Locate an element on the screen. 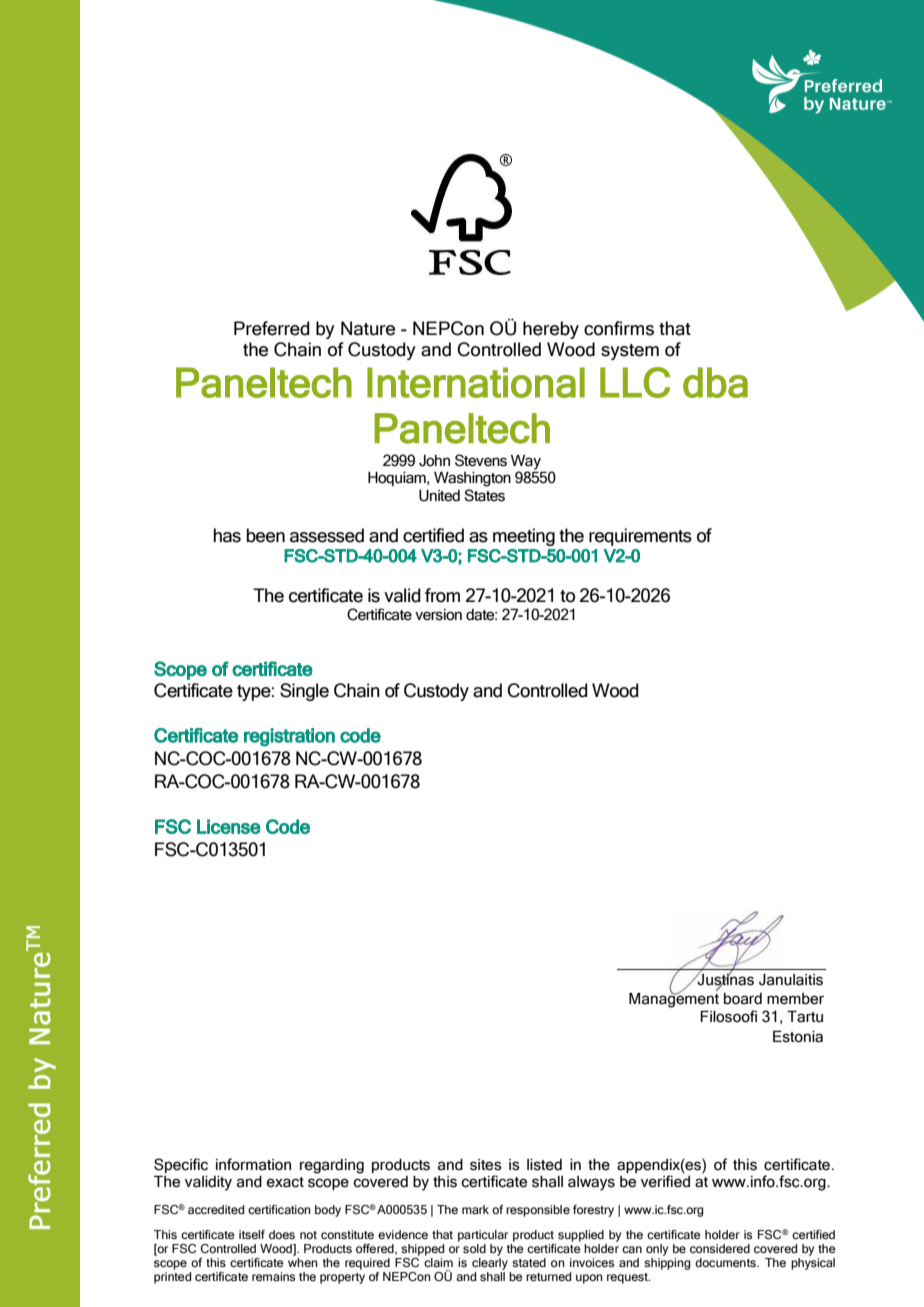 This screenshot has width=924, height=1307. board is located at coordinates (743, 999).
